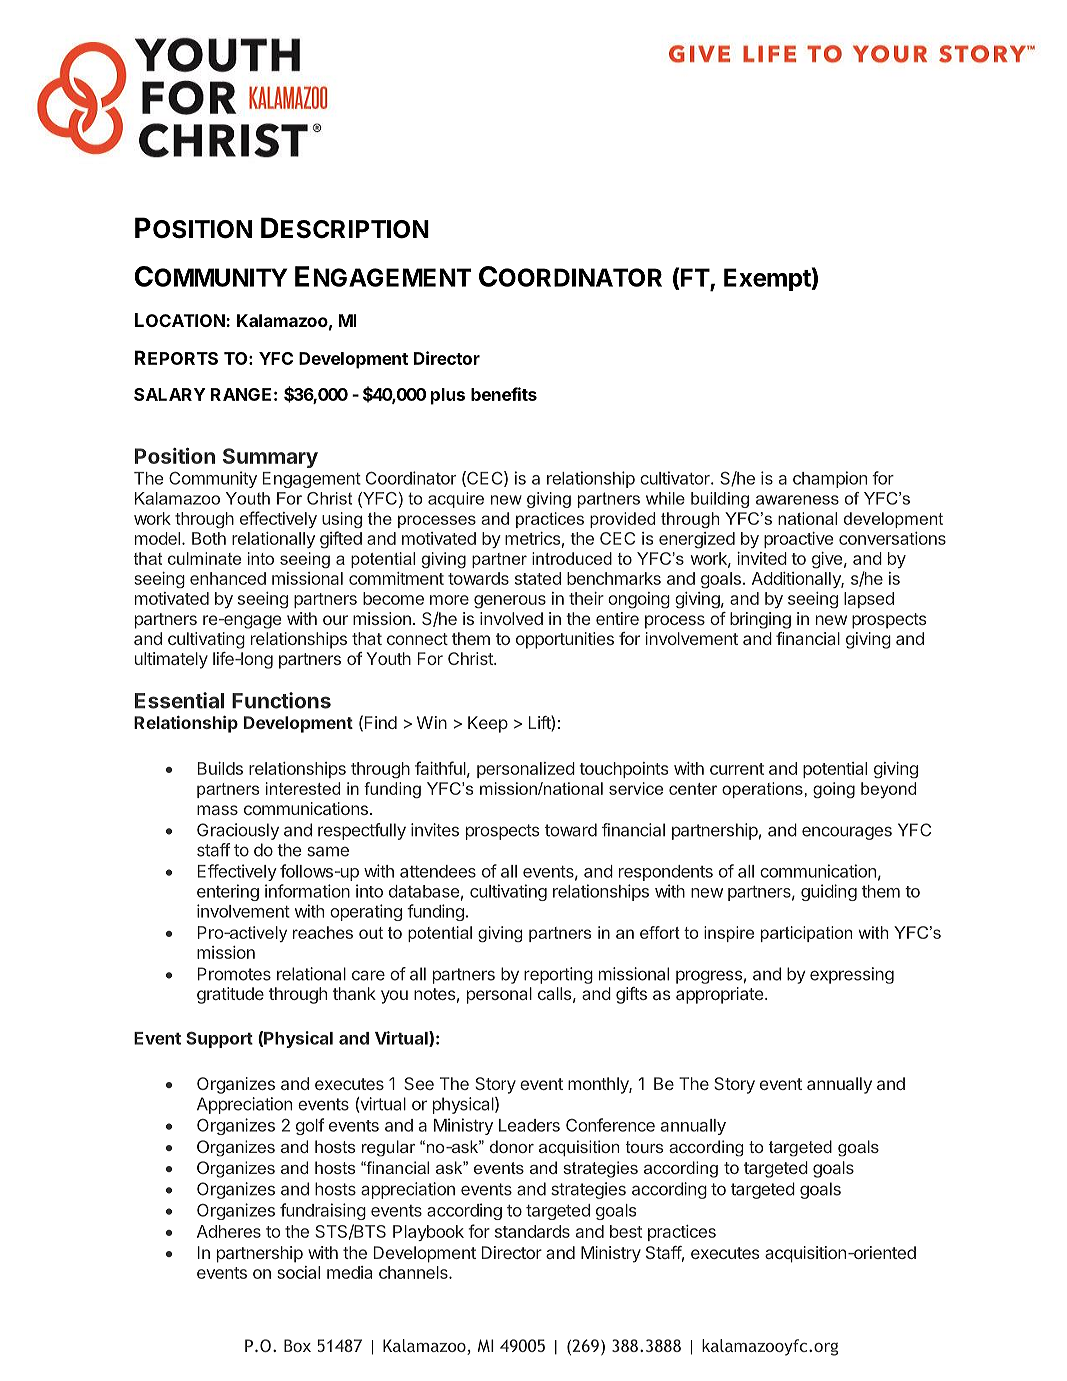 Image resolution: width=1067 pixels, height=1381 pixels. I want to click on current, so click(737, 769).
